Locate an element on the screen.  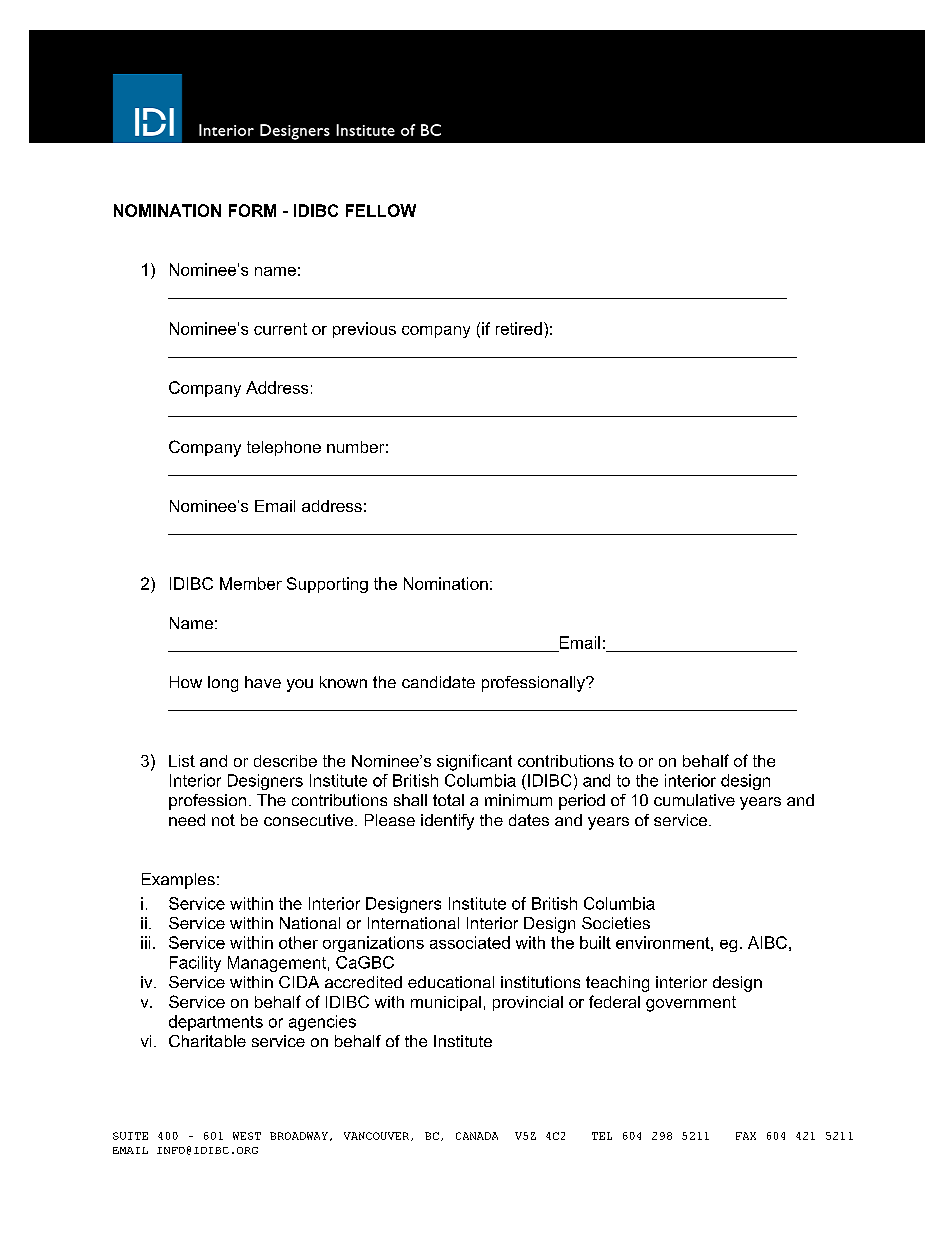
How is located at coordinates (186, 682).
